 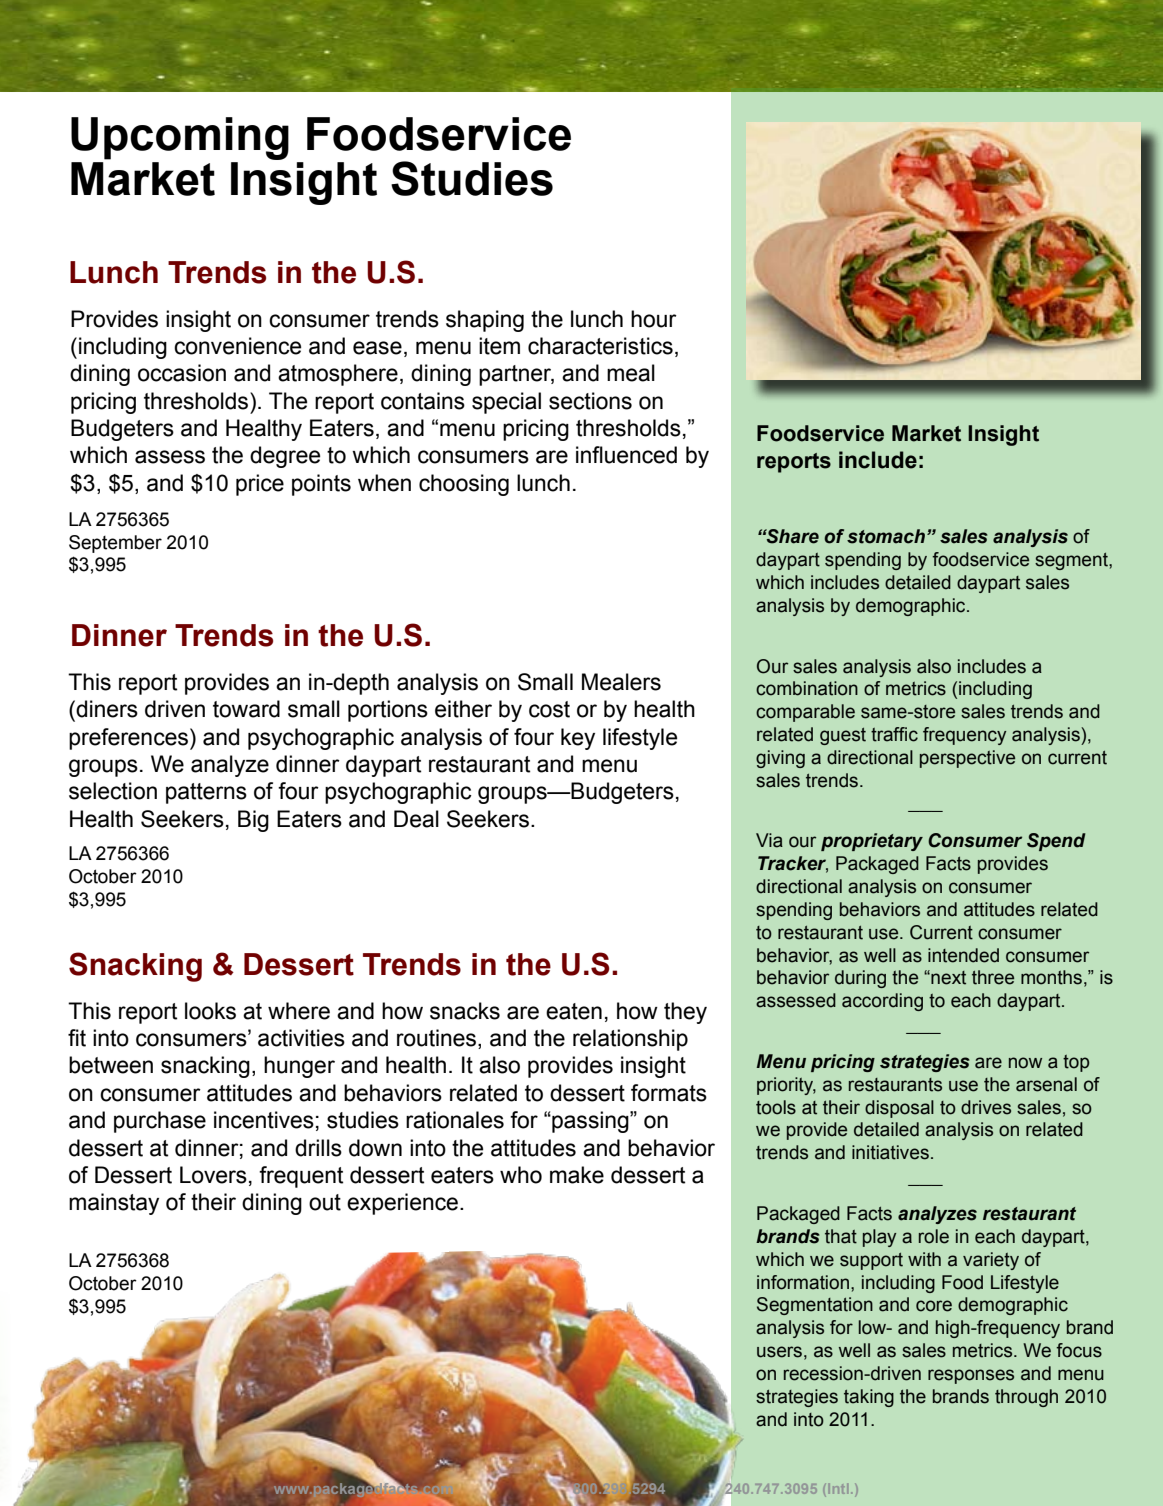 I want to click on occasion, so click(x=182, y=373).
